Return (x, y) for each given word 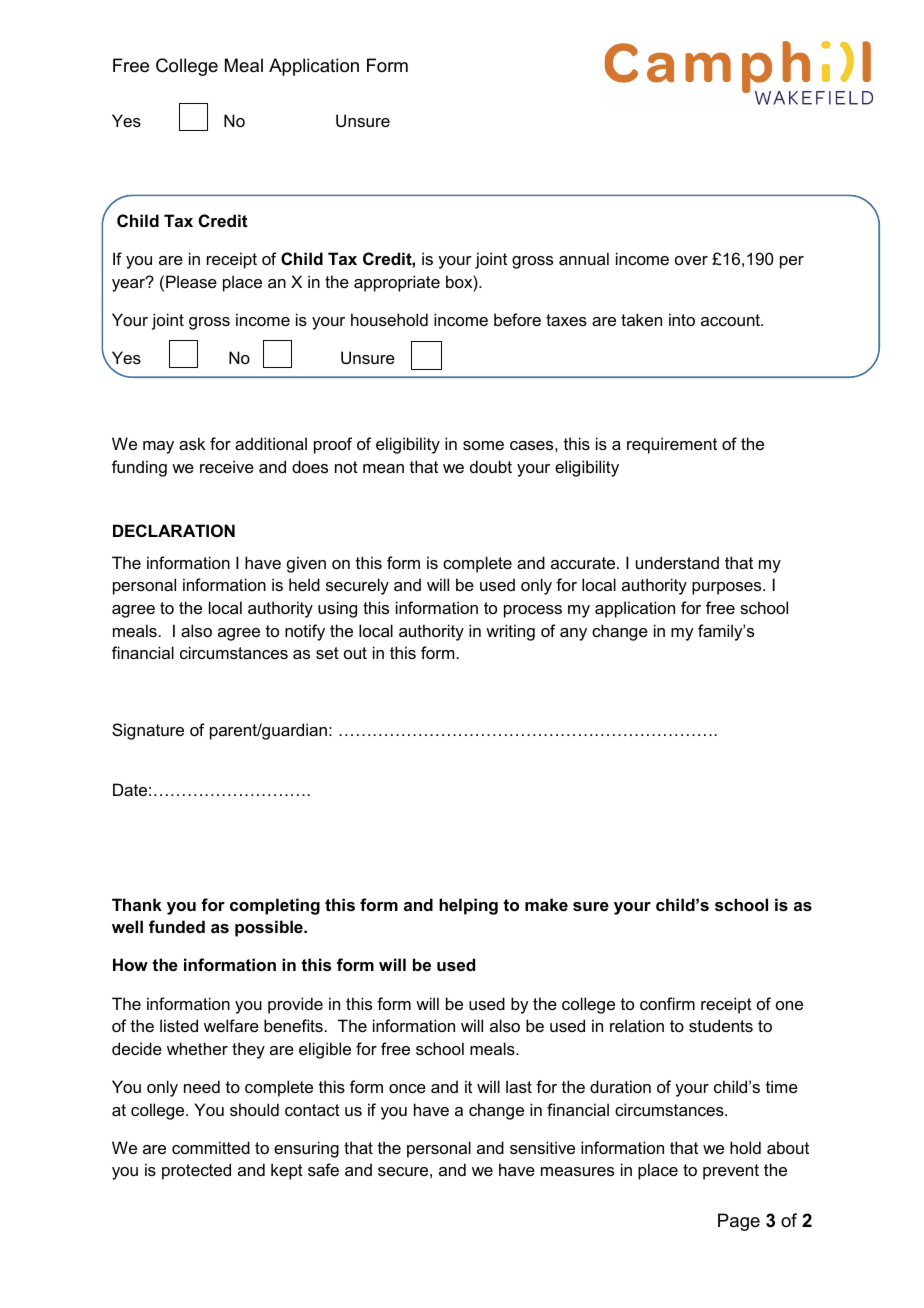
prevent (731, 1172)
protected (196, 1171)
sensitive (542, 1147)
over (691, 260)
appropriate (397, 283)
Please (191, 281)
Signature (148, 731)
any (573, 634)
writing (510, 632)
